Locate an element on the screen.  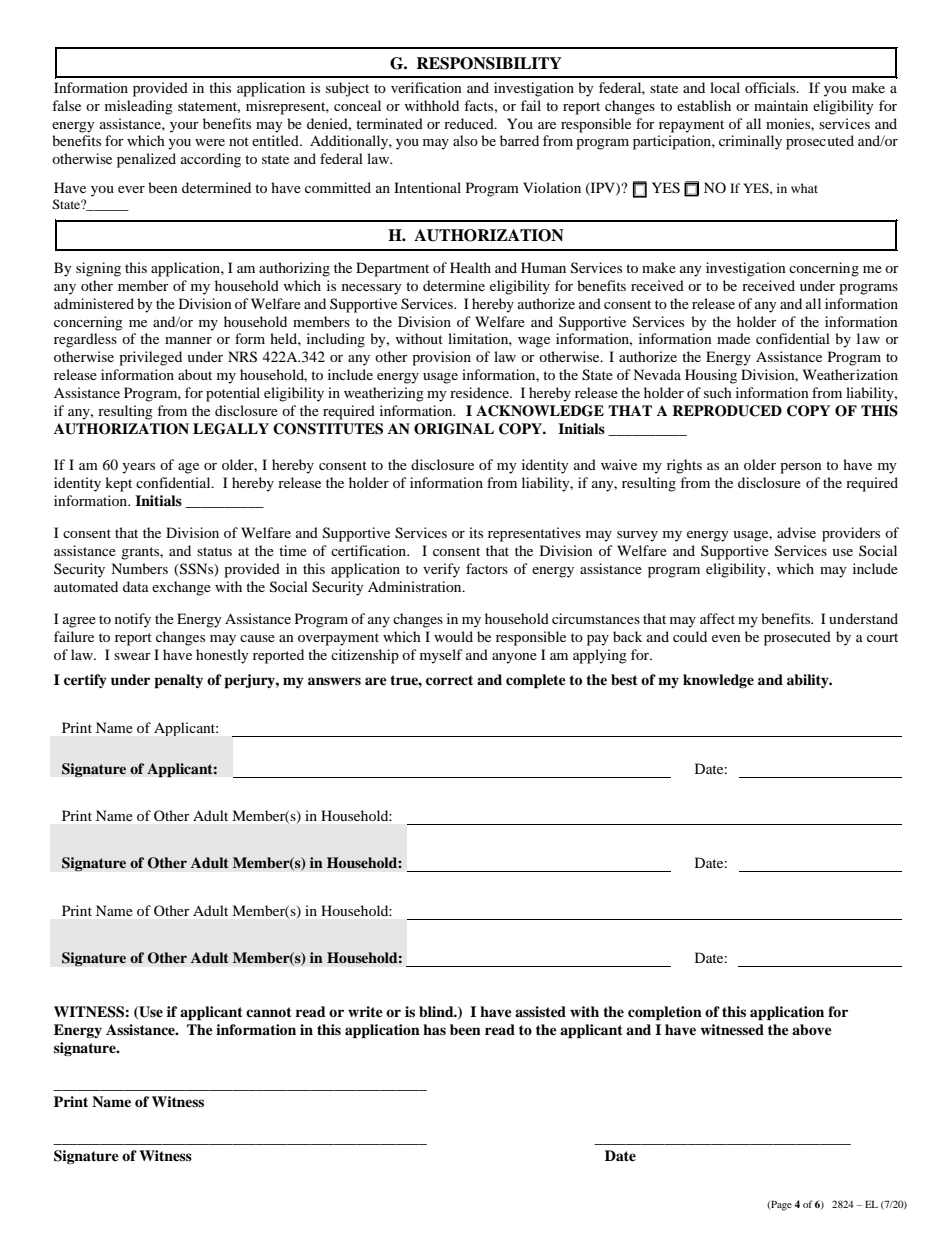
penalty is located at coordinates (178, 681).
